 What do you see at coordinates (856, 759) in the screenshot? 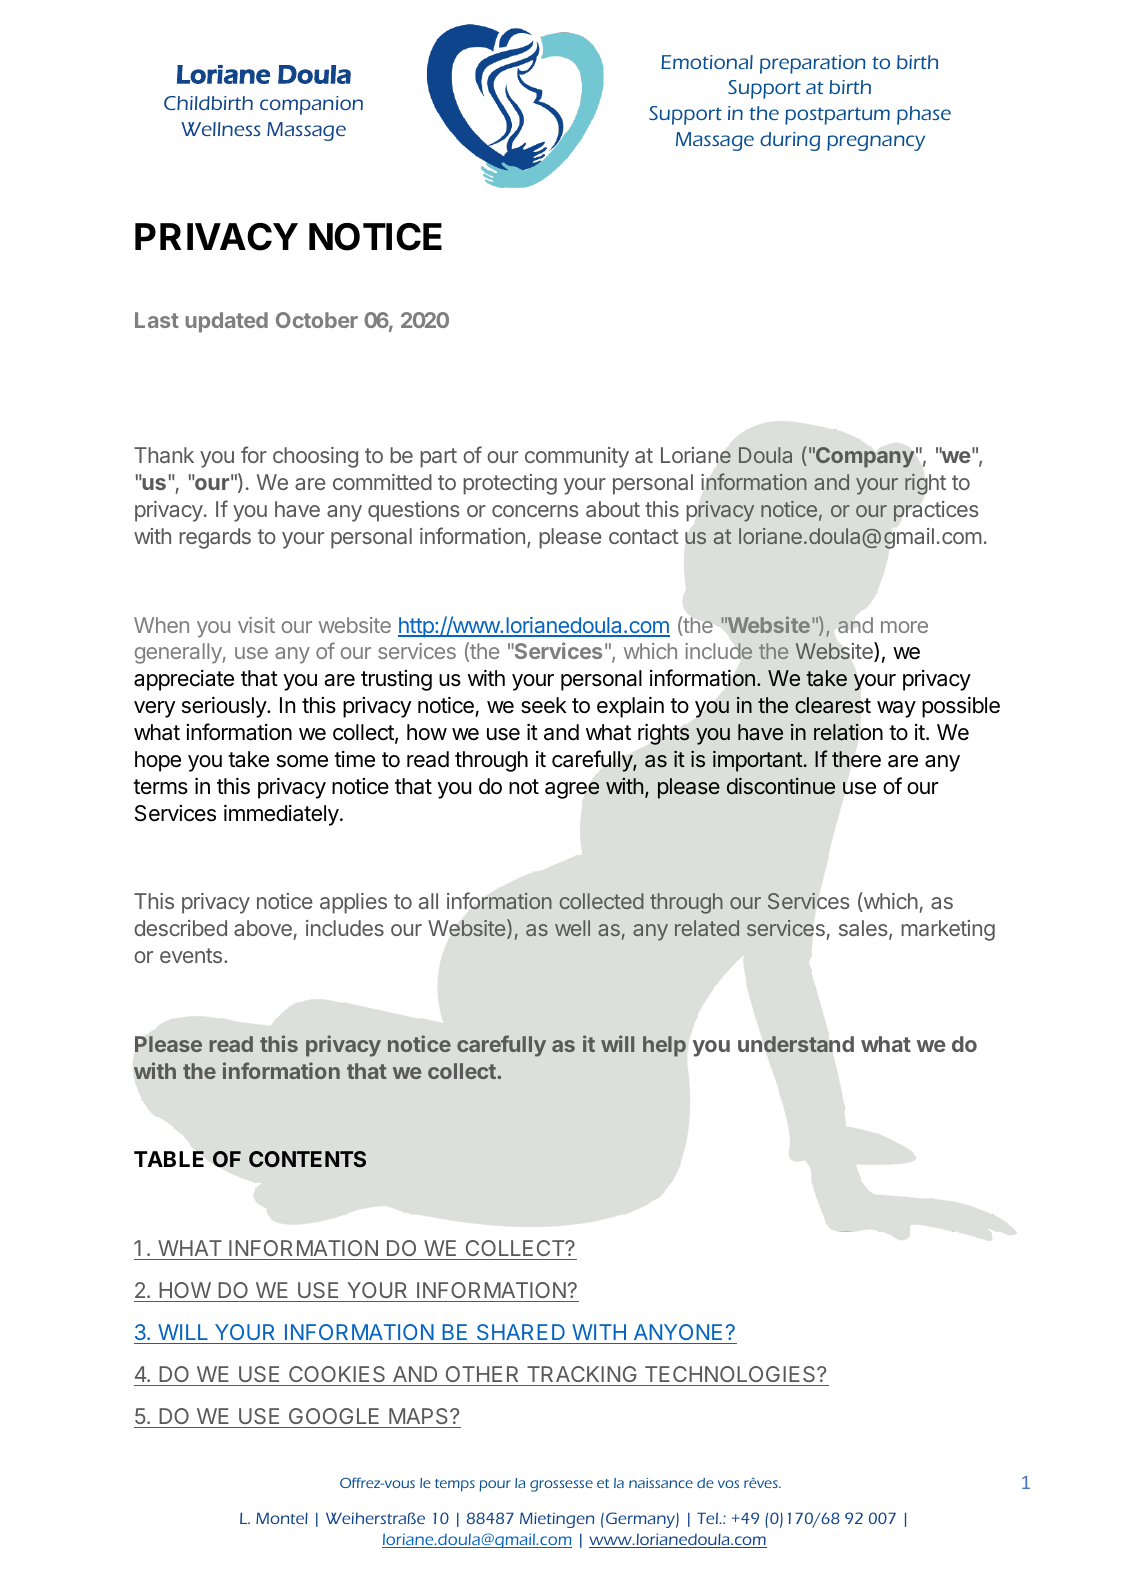
I see `there` at bounding box center [856, 759].
